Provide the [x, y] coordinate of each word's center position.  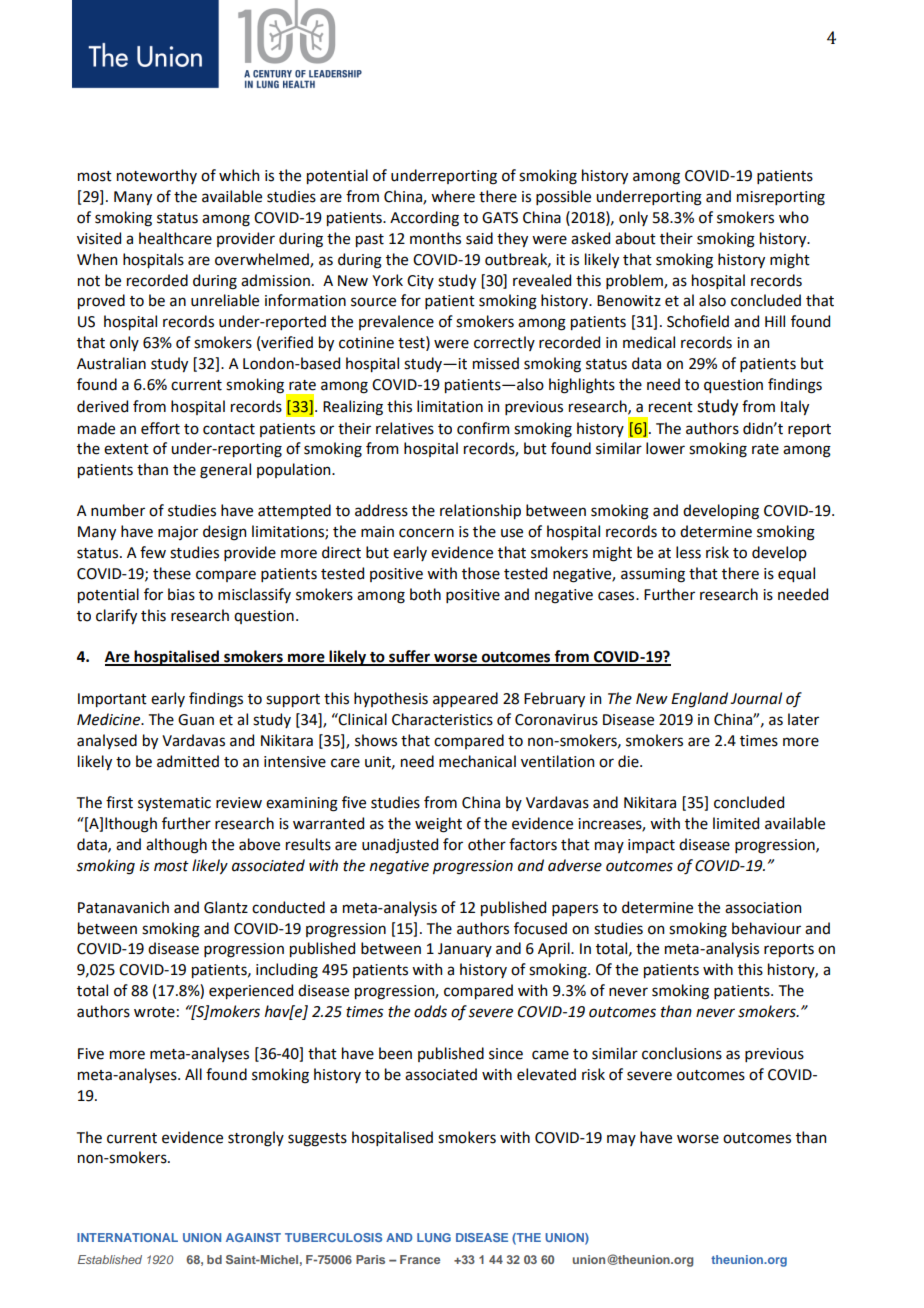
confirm [483, 428]
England [699, 700]
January [465, 950]
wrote [154, 1012]
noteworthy [157, 176]
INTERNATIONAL [127, 1237]
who [794, 217]
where [453, 196]
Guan [196, 720]
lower [665, 448]
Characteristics [442, 719]
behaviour [766, 928]
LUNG [434, 1237]
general [225, 471]
